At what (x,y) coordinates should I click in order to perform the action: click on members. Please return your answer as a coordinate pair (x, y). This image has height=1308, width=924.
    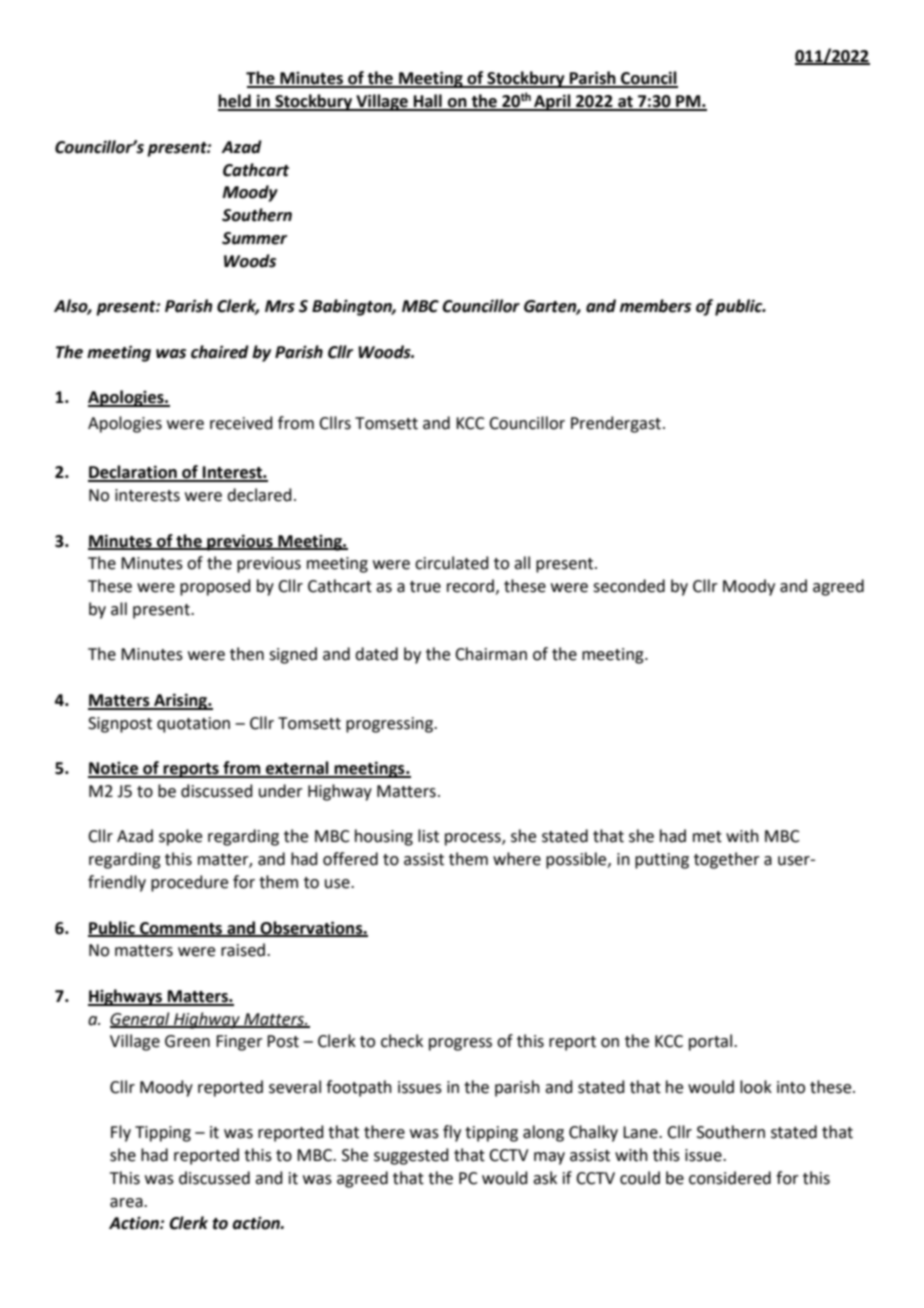
    Looking at the image, I should click on (655, 306).
